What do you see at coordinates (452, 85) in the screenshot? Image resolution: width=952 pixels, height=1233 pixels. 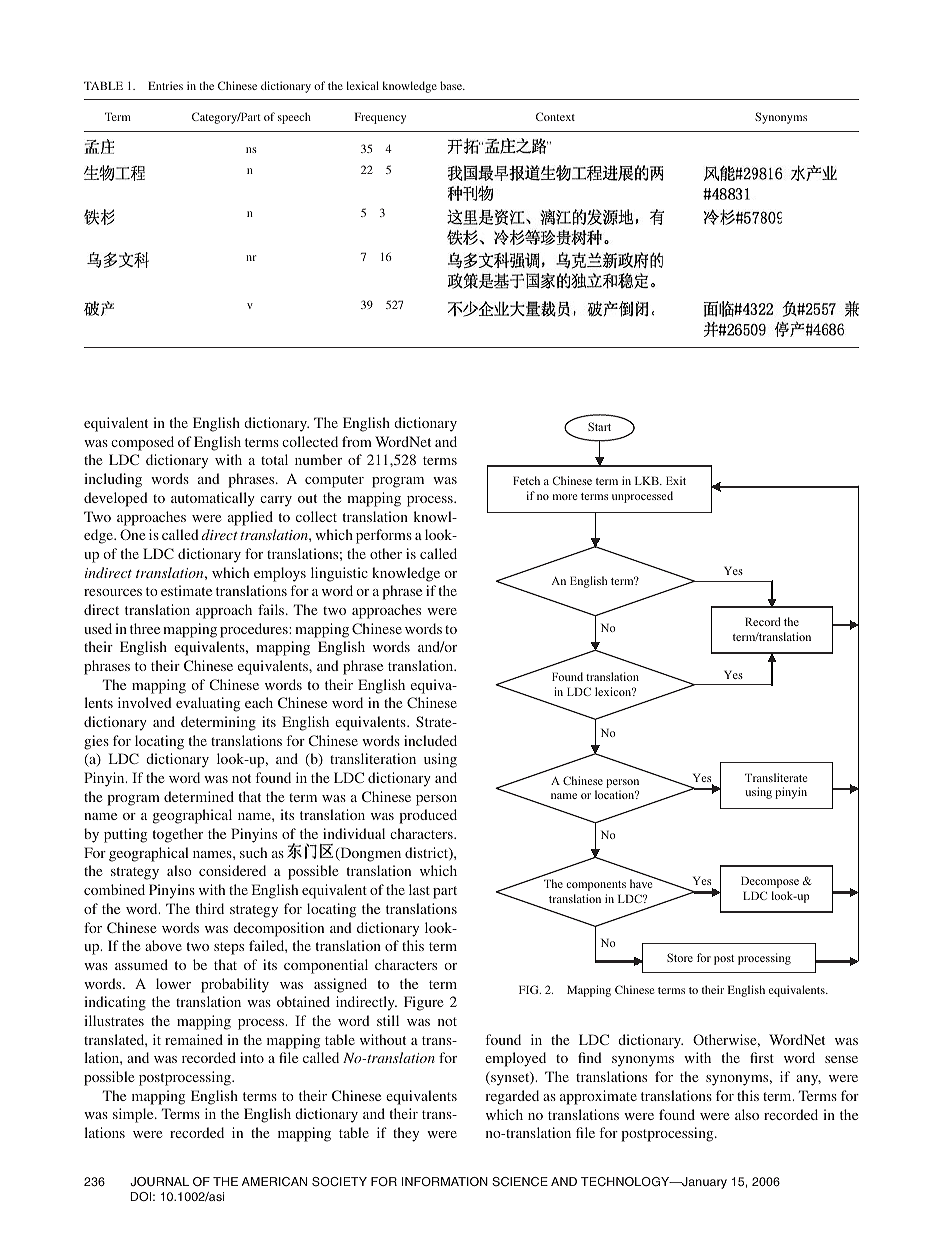 I see `base` at bounding box center [452, 85].
